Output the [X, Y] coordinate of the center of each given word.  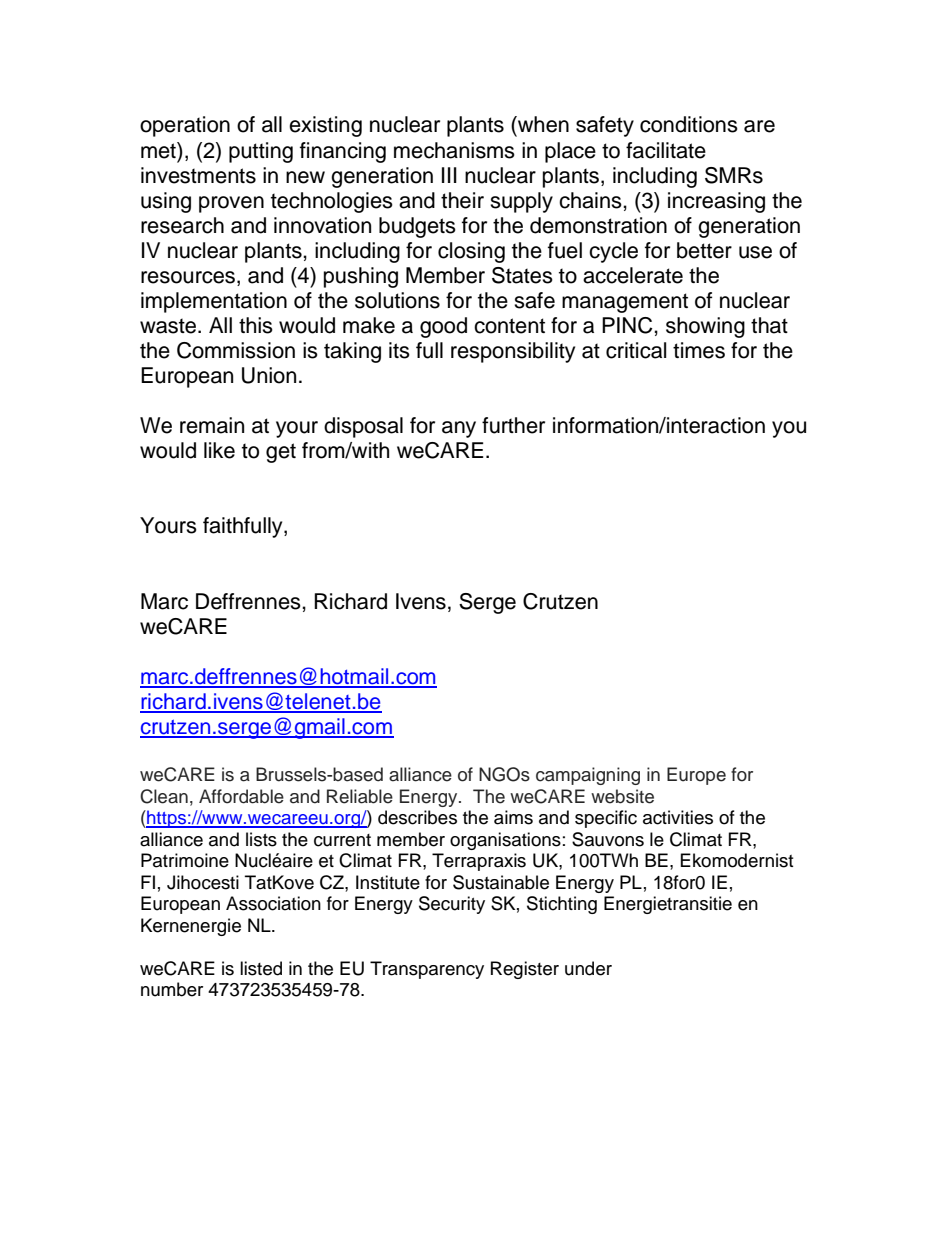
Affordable [241, 796]
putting [261, 152]
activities [678, 817]
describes [417, 817]
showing [705, 327]
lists [261, 839]
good [443, 327]
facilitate [666, 150]
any [459, 429]
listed [261, 968]
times [699, 350]
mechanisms [454, 150]
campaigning [588, 776]
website [622, 796]
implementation [214, 302]
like [219, 450]
